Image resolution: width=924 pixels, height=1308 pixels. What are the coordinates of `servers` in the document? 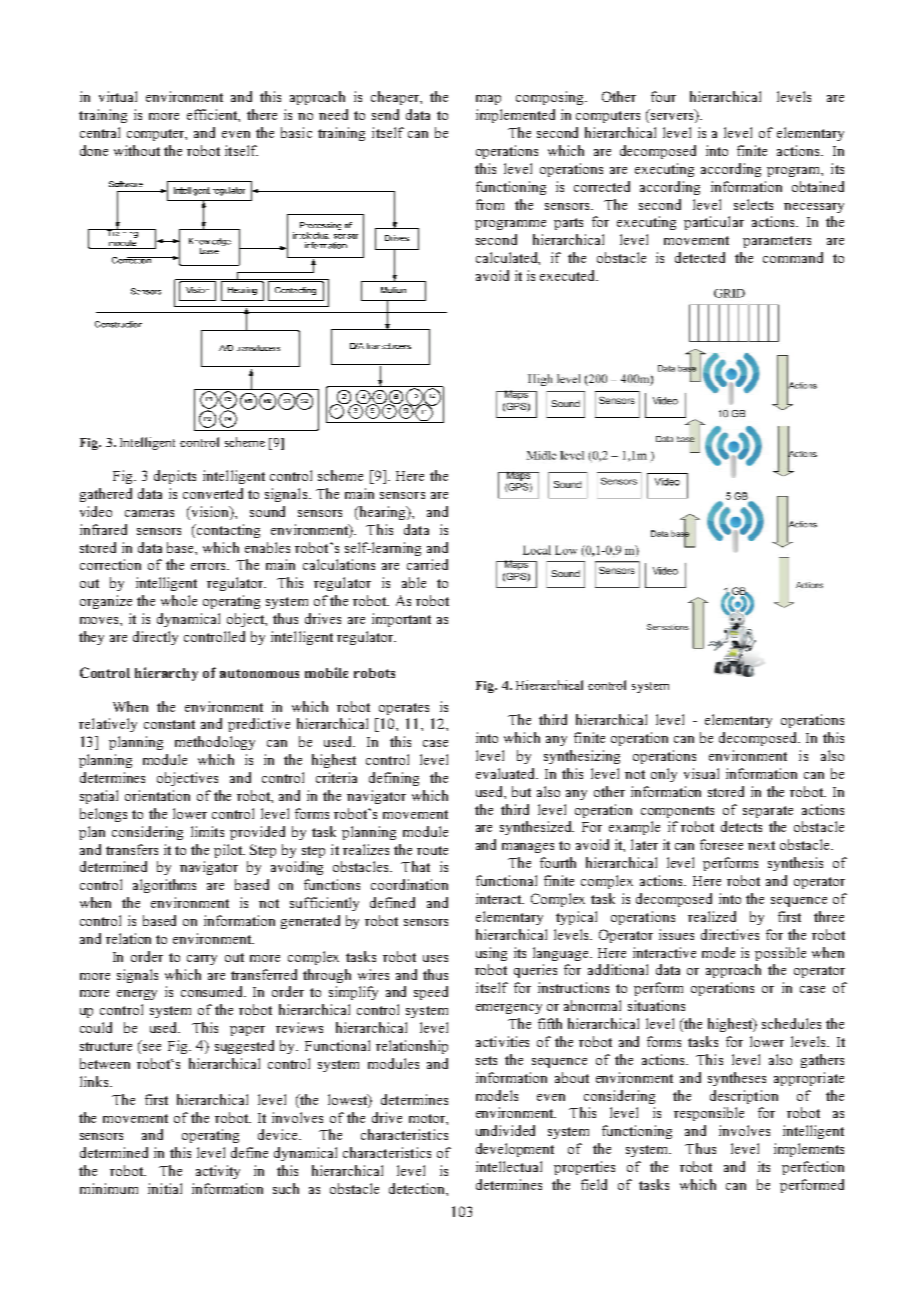 It's located at (672, 118).
